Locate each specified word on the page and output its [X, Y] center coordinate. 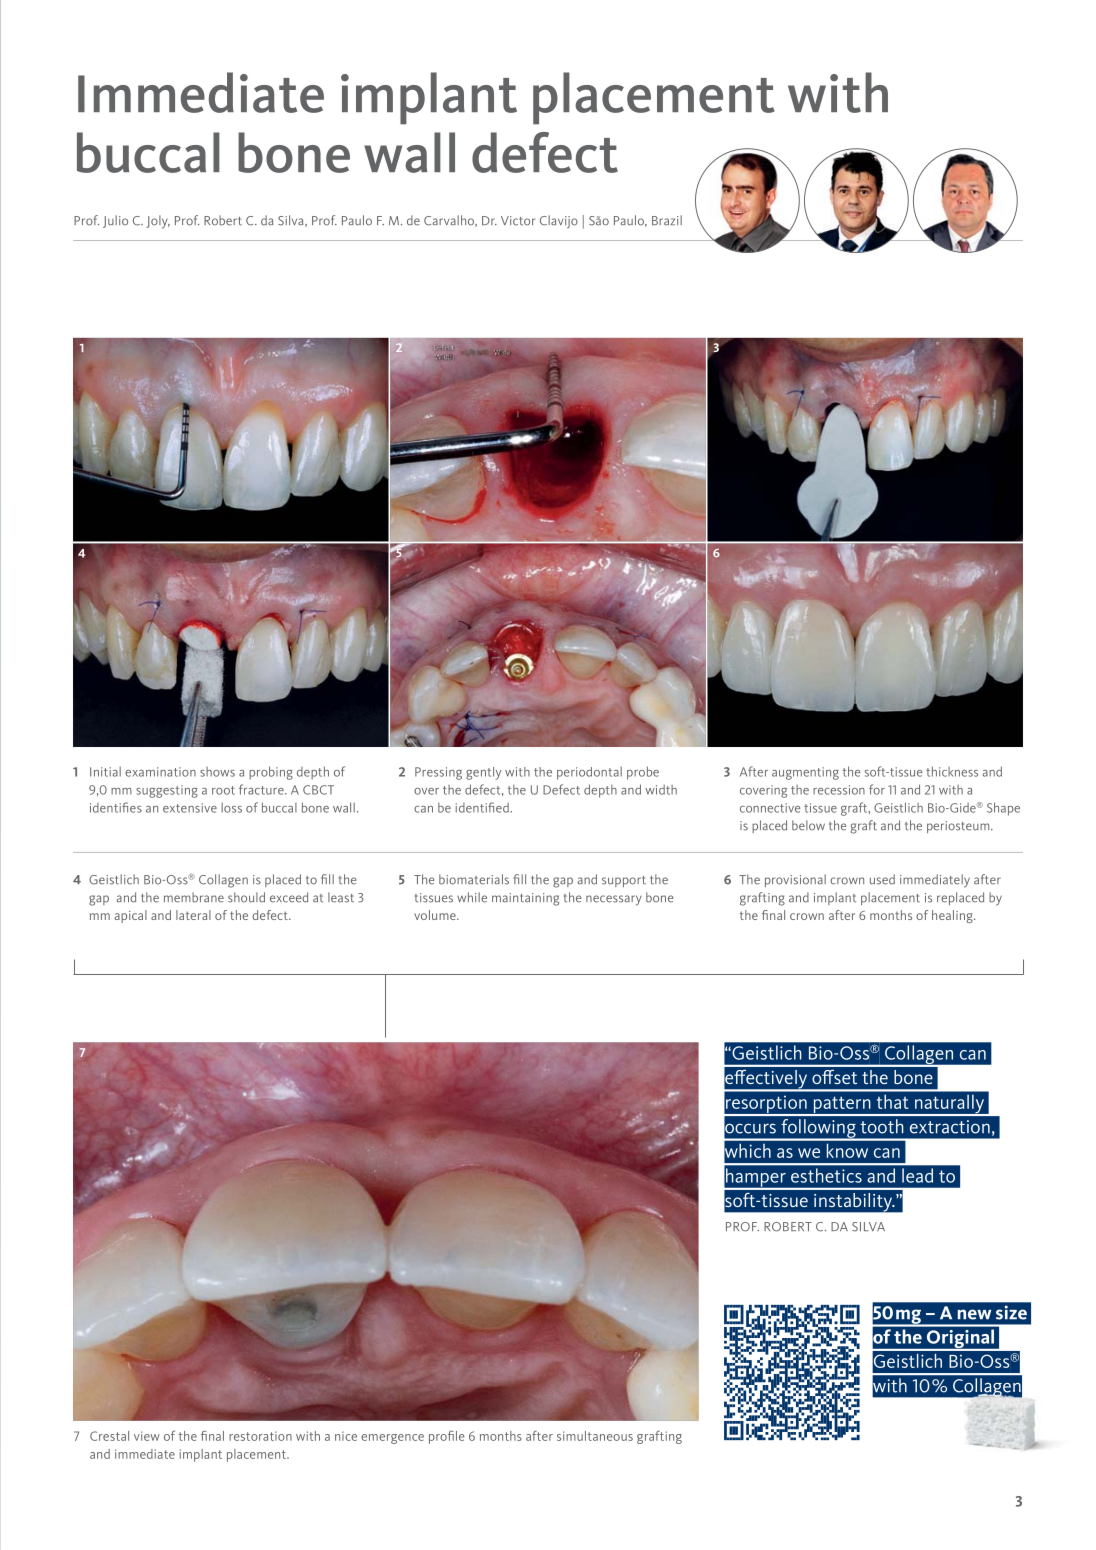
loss [231, 808]
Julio [115, 221]
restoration [260, 1436]
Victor [518, 221]
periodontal [589, 773]
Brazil [667, 220]
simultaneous [595, 1436]
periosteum [959, 827]
